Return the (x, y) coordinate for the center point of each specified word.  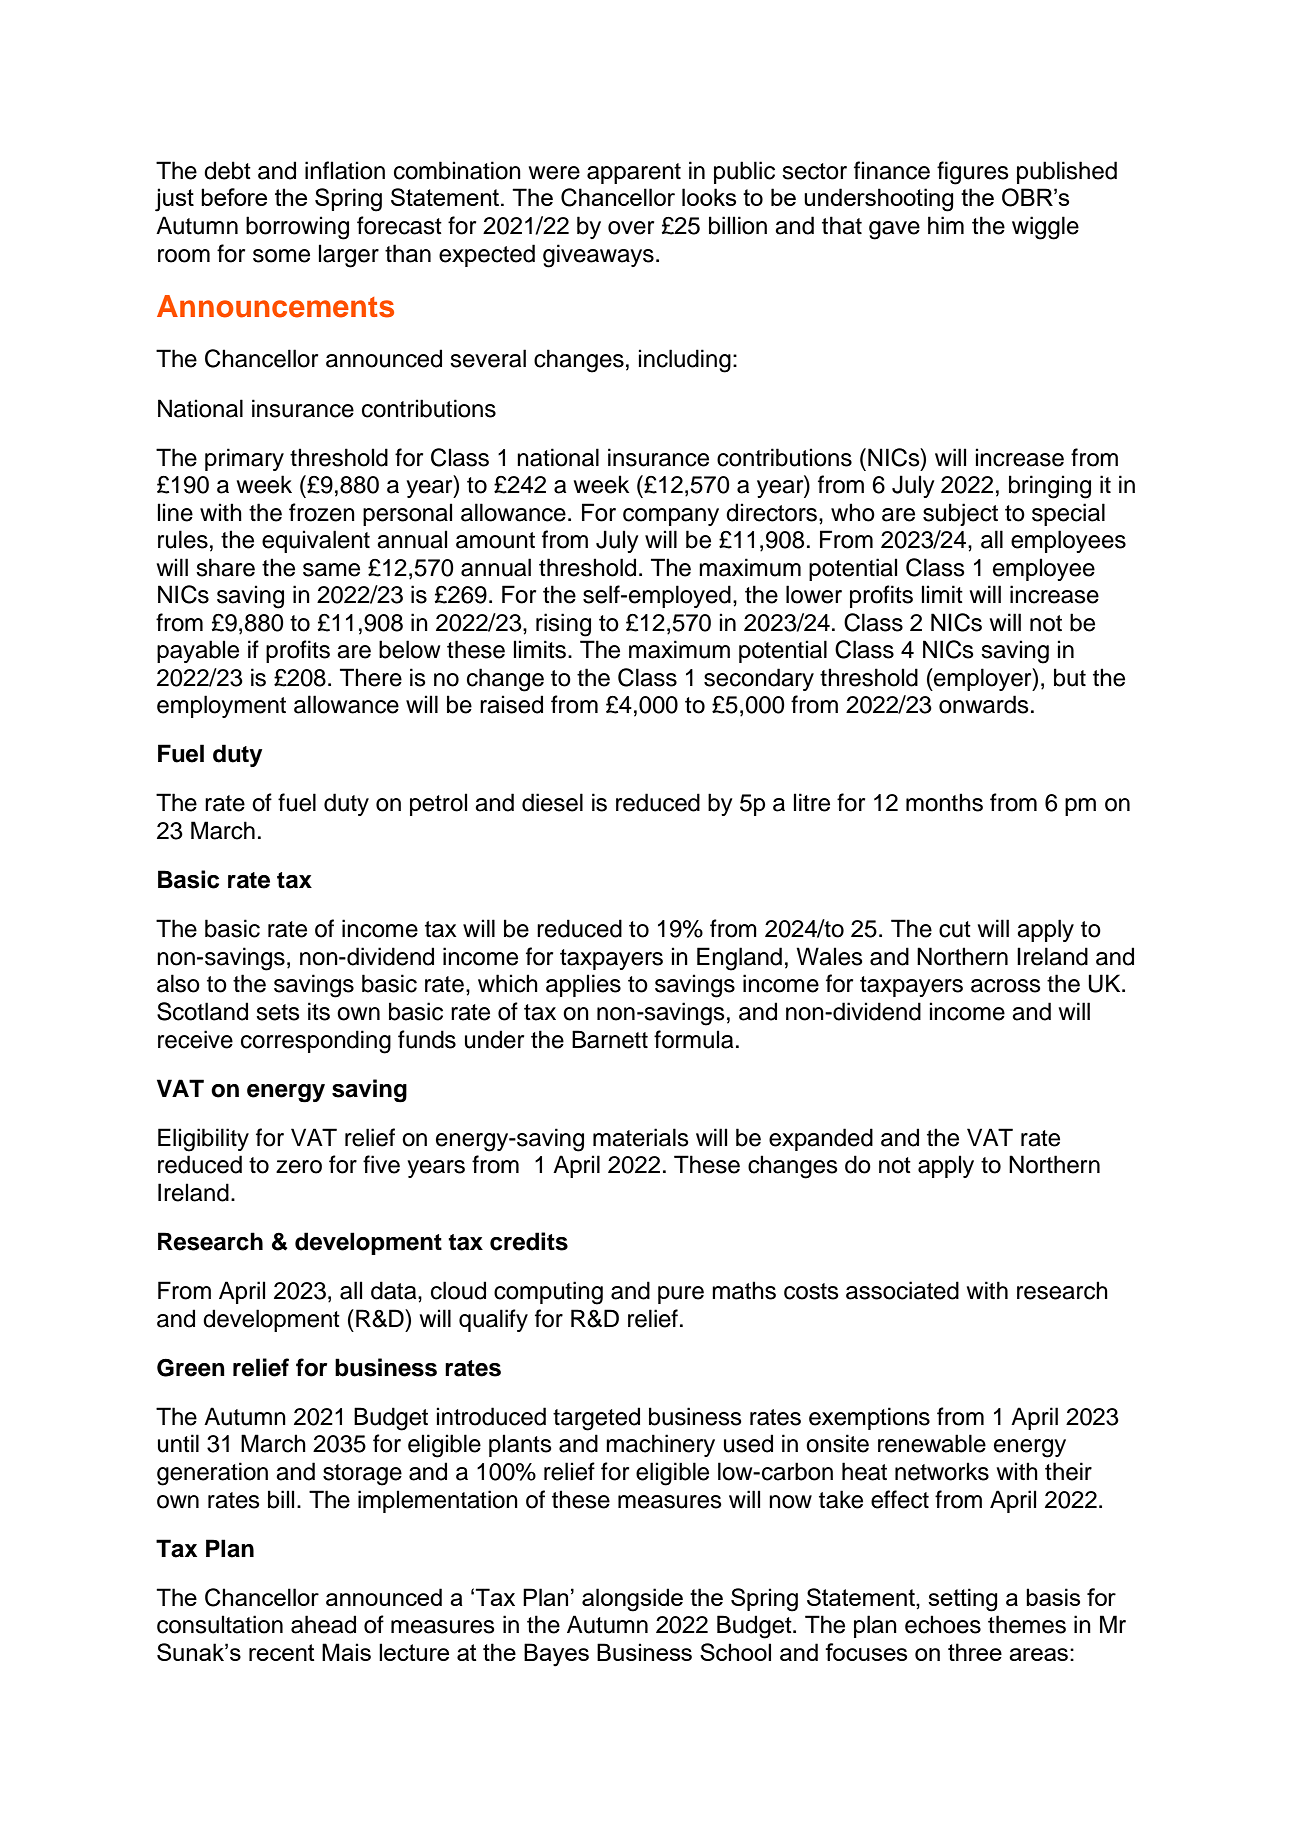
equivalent (316, 541)
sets (278, 1012)
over (631, 228)
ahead (323, 1624)
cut (955, 929)
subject (960, 514)
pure (681, 1295)
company (671, 517)
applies (583, 985)
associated (902, 1290)
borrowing (297, 228)
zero (299, 1167)
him (946, 225)
